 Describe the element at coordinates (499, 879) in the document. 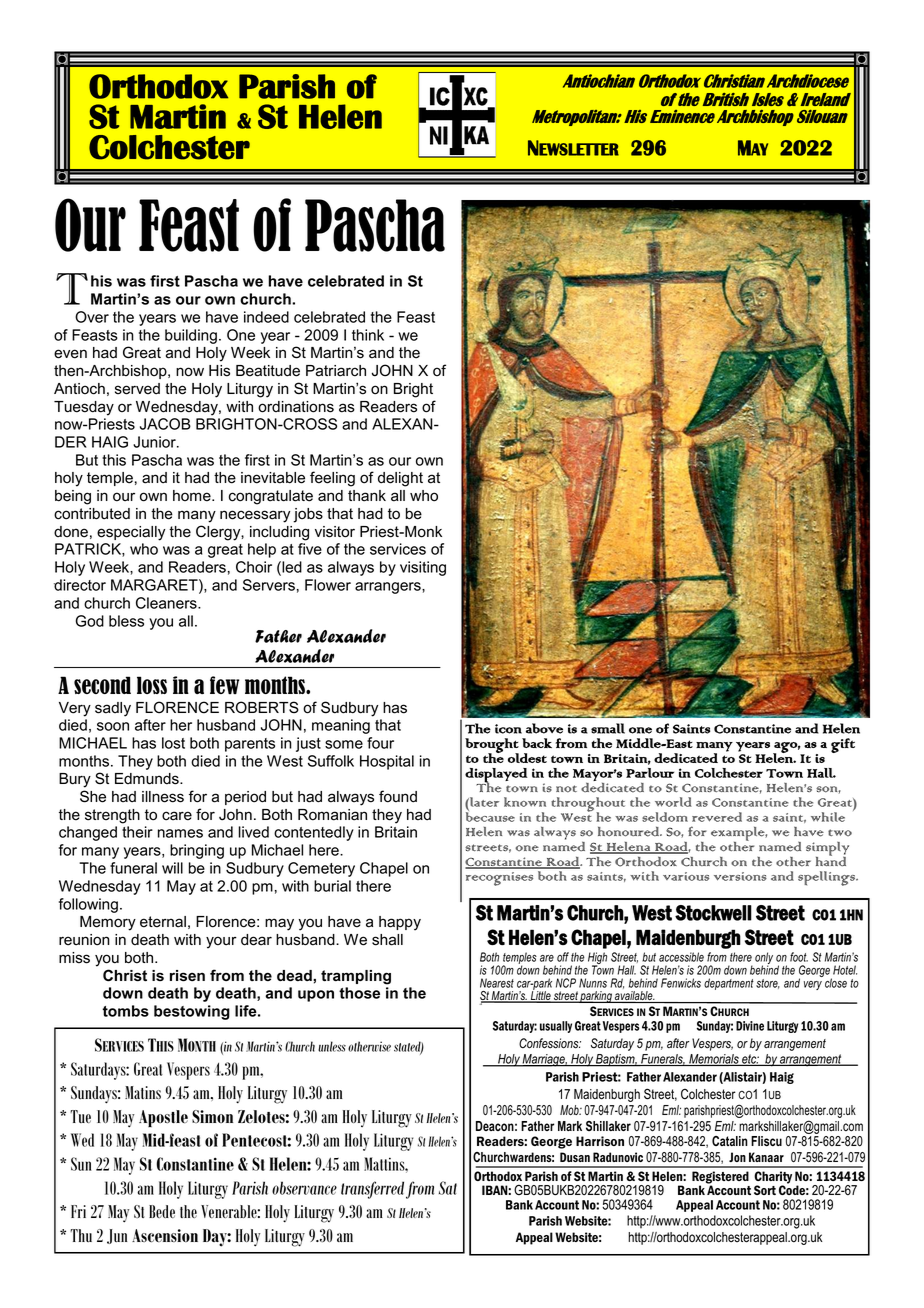

I see `recognises` at that location.
